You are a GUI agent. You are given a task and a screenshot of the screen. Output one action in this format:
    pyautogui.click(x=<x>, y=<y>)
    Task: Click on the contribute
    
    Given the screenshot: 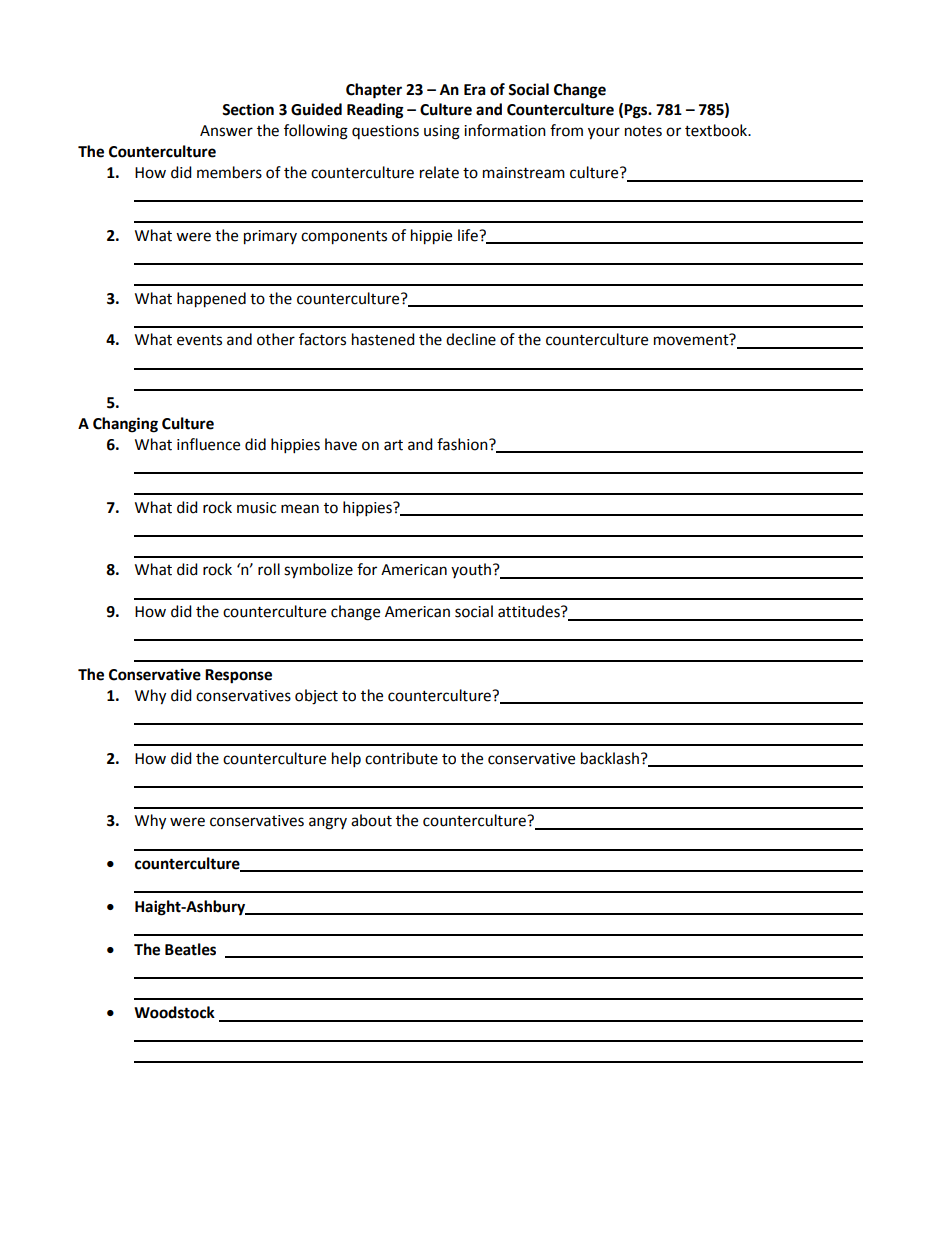 What is the action you would take?
    pyautogui.click(x=401, y=758)
